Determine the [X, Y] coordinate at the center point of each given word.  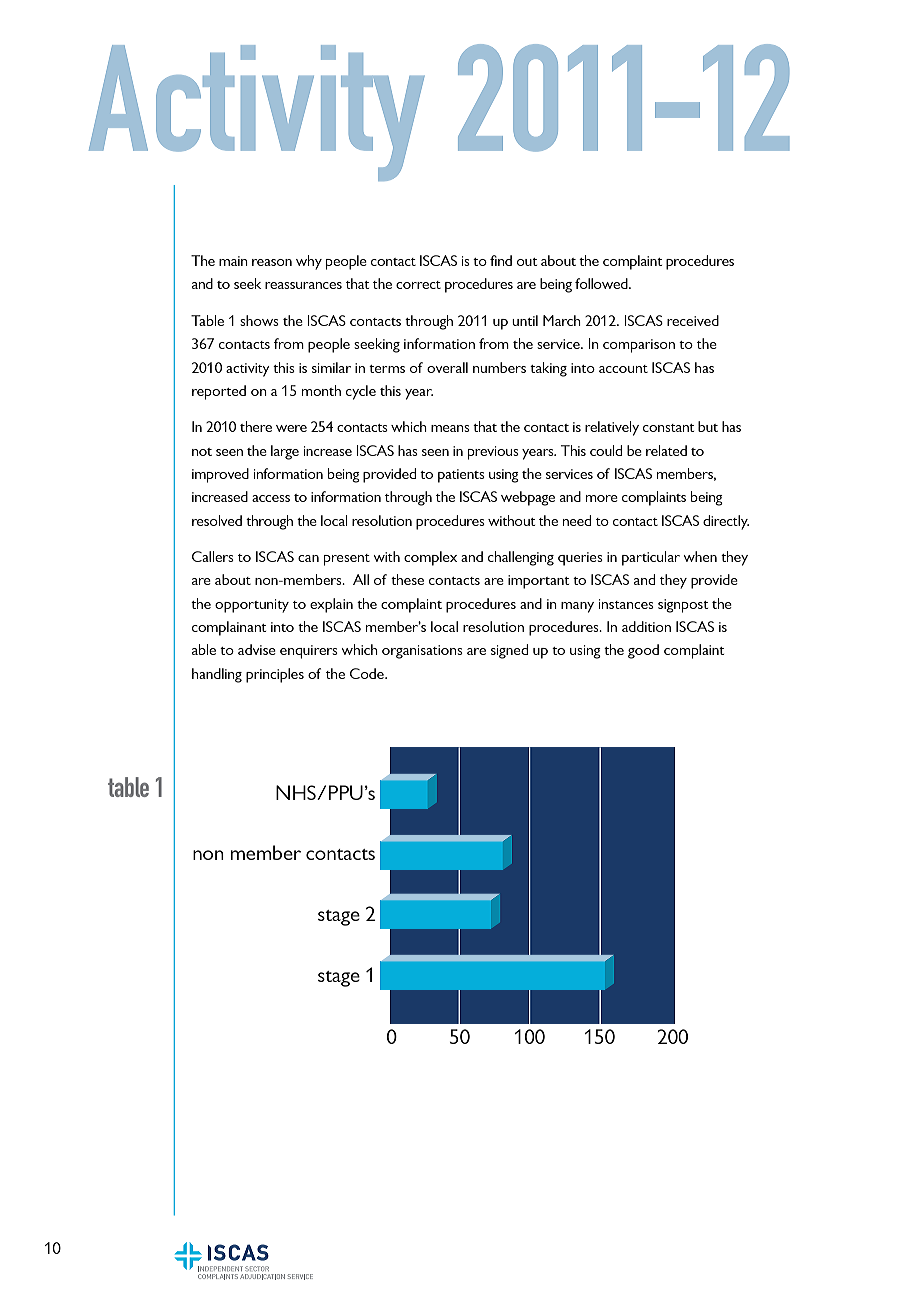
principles [275, 675]
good [643, 651]
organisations [422, 652]
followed [602, 283]
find [501, 260]
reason [272, 262]
